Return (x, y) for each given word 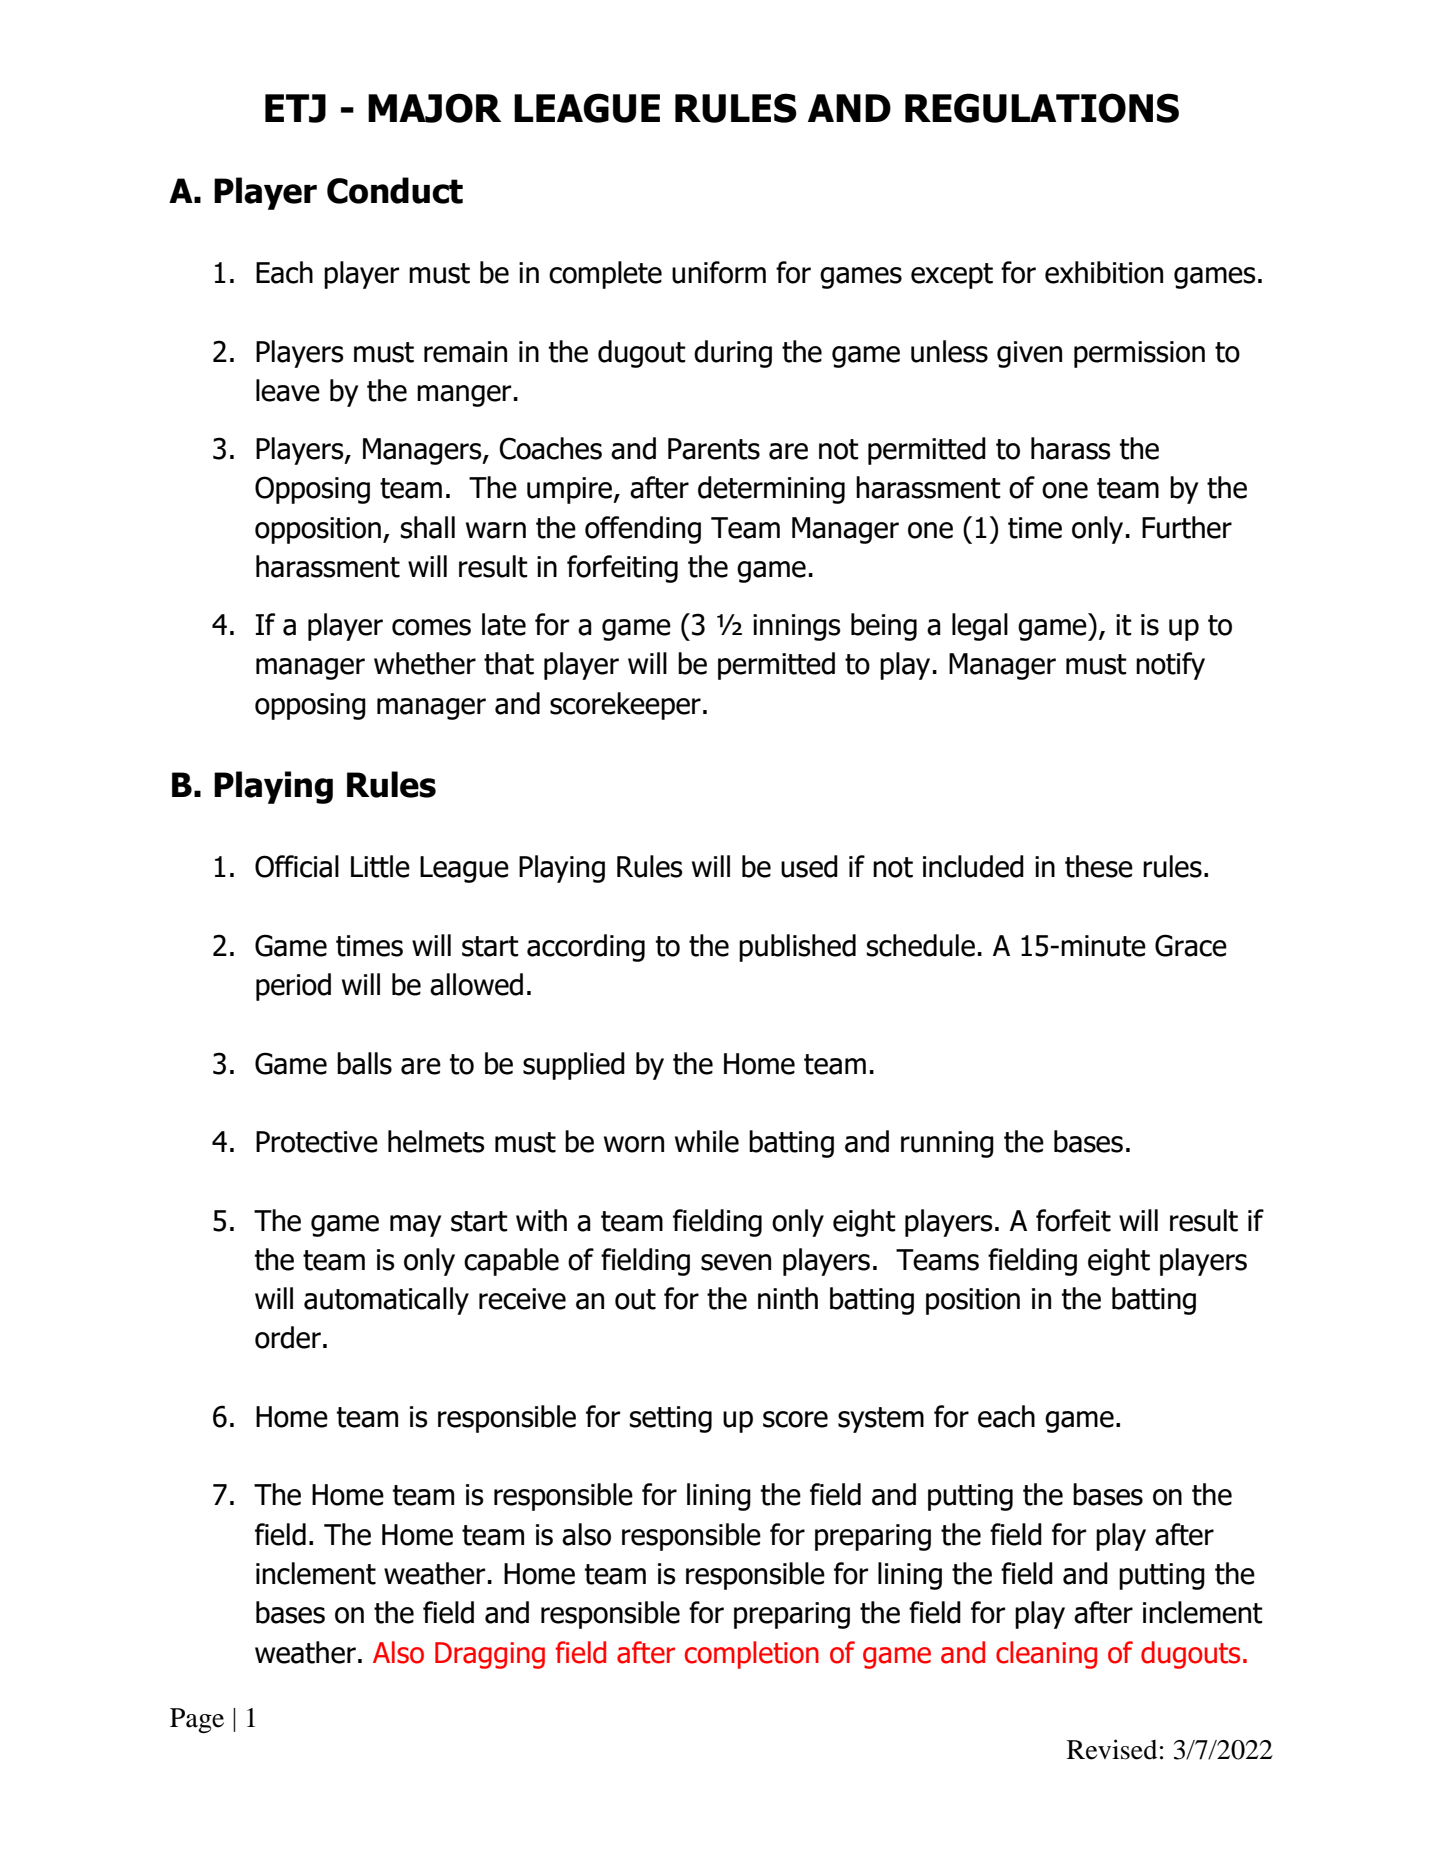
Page (197, 1720)
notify (1170, 666)
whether (425, 663)
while (707, 1141)
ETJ (295, 108)
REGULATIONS (1042, 108)
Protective (317, 1142)
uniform (719, 272)
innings (797, 627)
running (947, 1144)
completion (752, 1655)
